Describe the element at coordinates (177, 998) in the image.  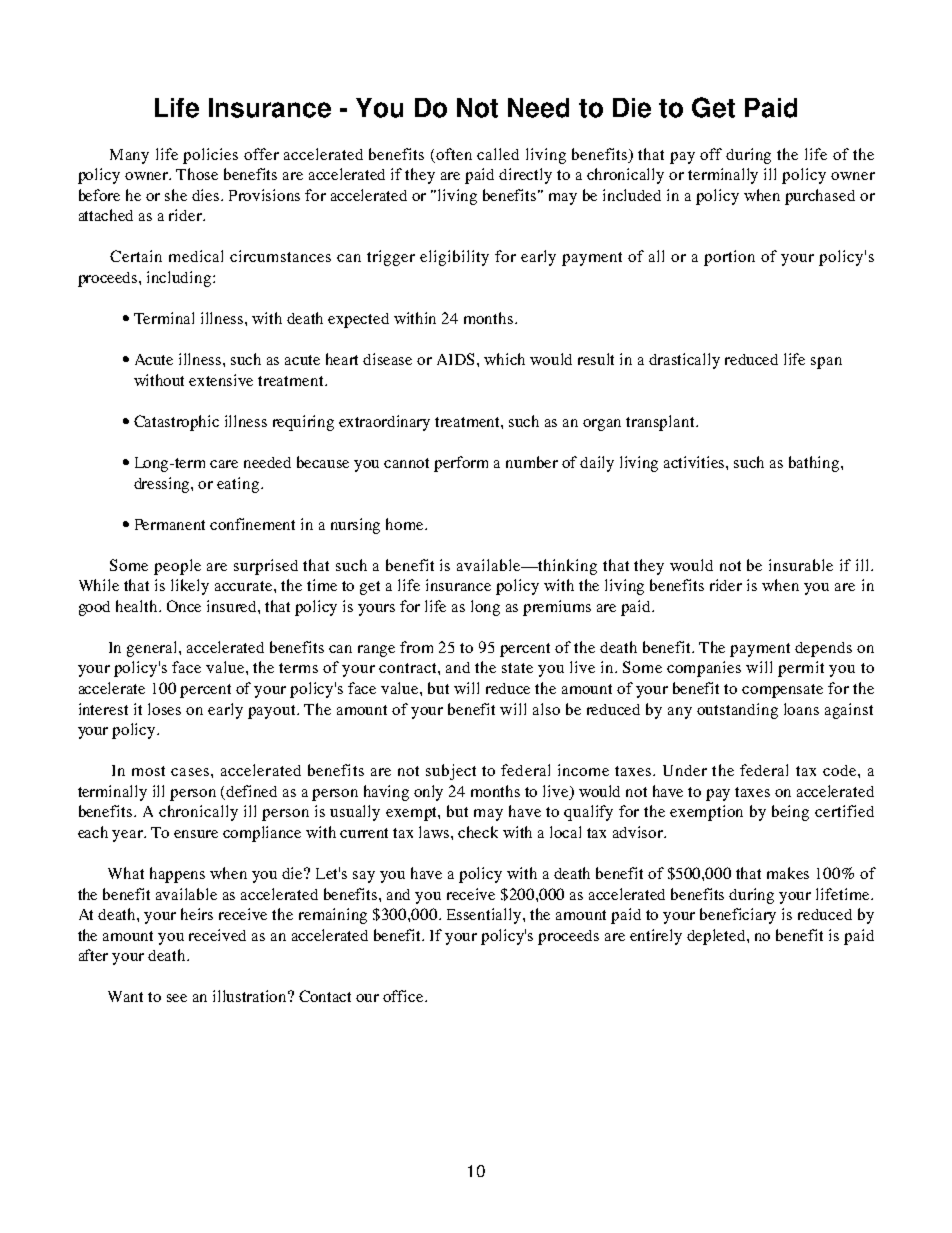
I see `see` at that location.
